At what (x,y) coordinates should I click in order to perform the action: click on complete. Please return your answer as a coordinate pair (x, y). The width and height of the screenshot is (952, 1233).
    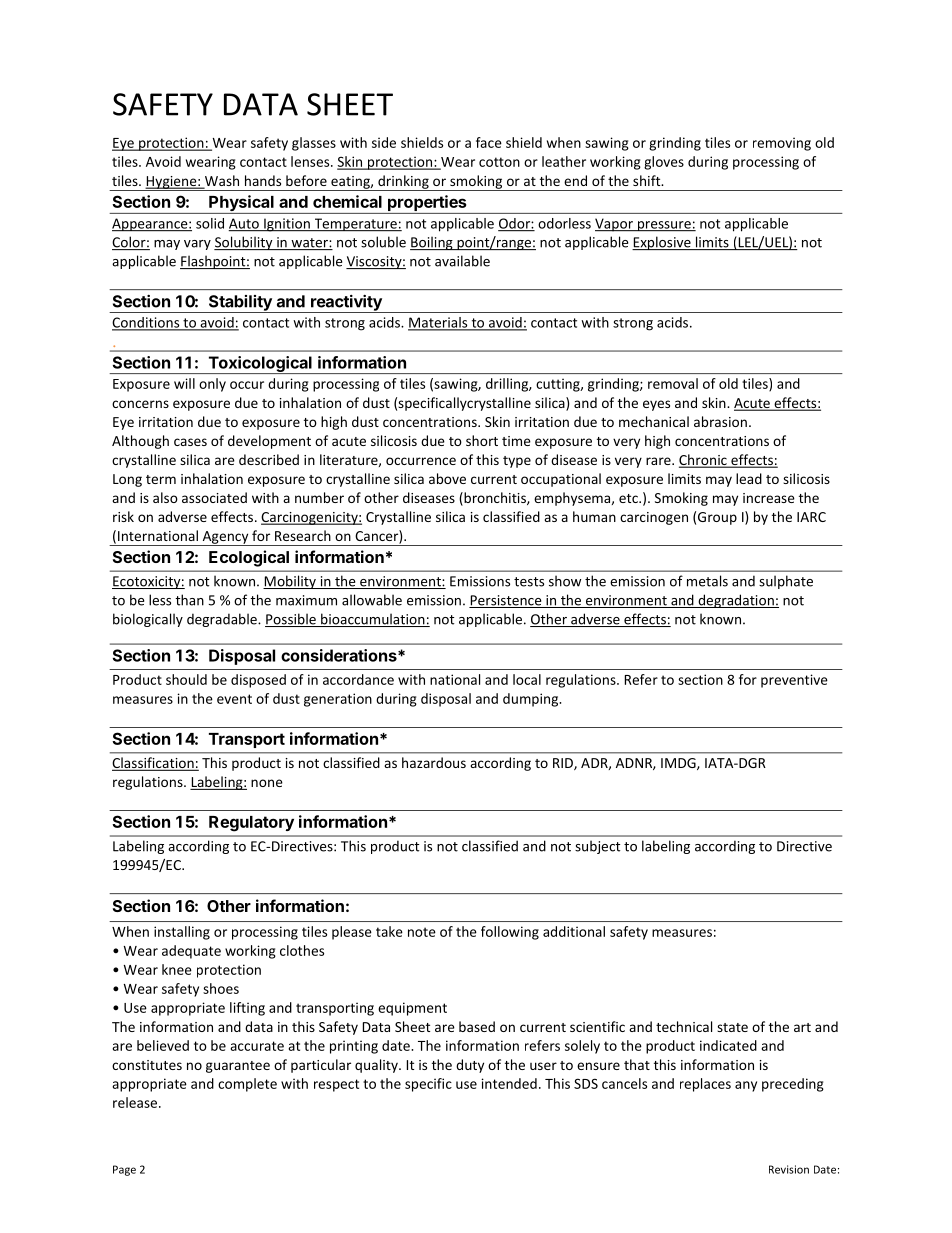
    Looking at the image, I should click on (247, 1085).
